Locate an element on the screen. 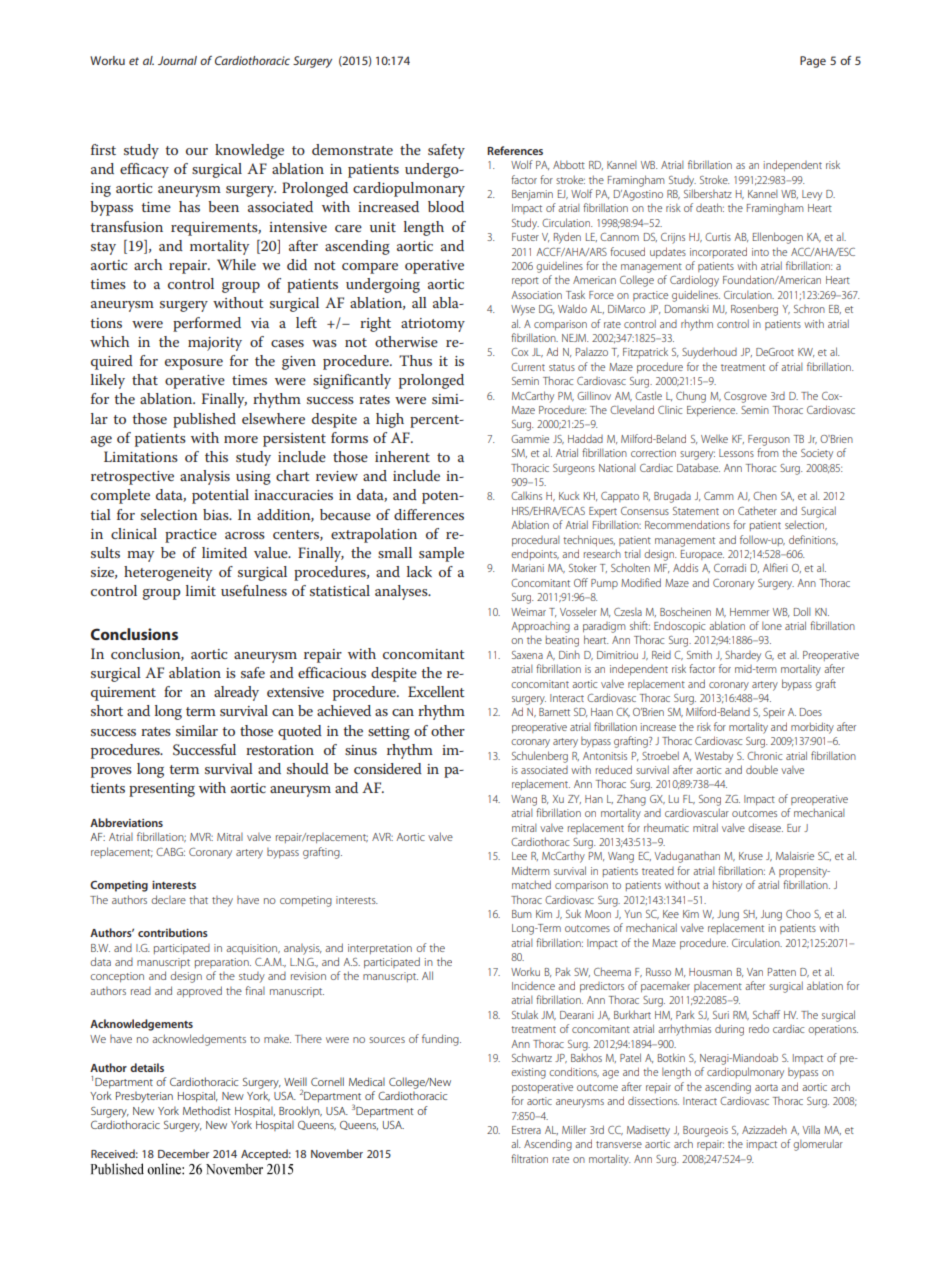 Image resolution: width=952 pixels, height=1270 pixels. lone is located at coordinates (772, 626).
